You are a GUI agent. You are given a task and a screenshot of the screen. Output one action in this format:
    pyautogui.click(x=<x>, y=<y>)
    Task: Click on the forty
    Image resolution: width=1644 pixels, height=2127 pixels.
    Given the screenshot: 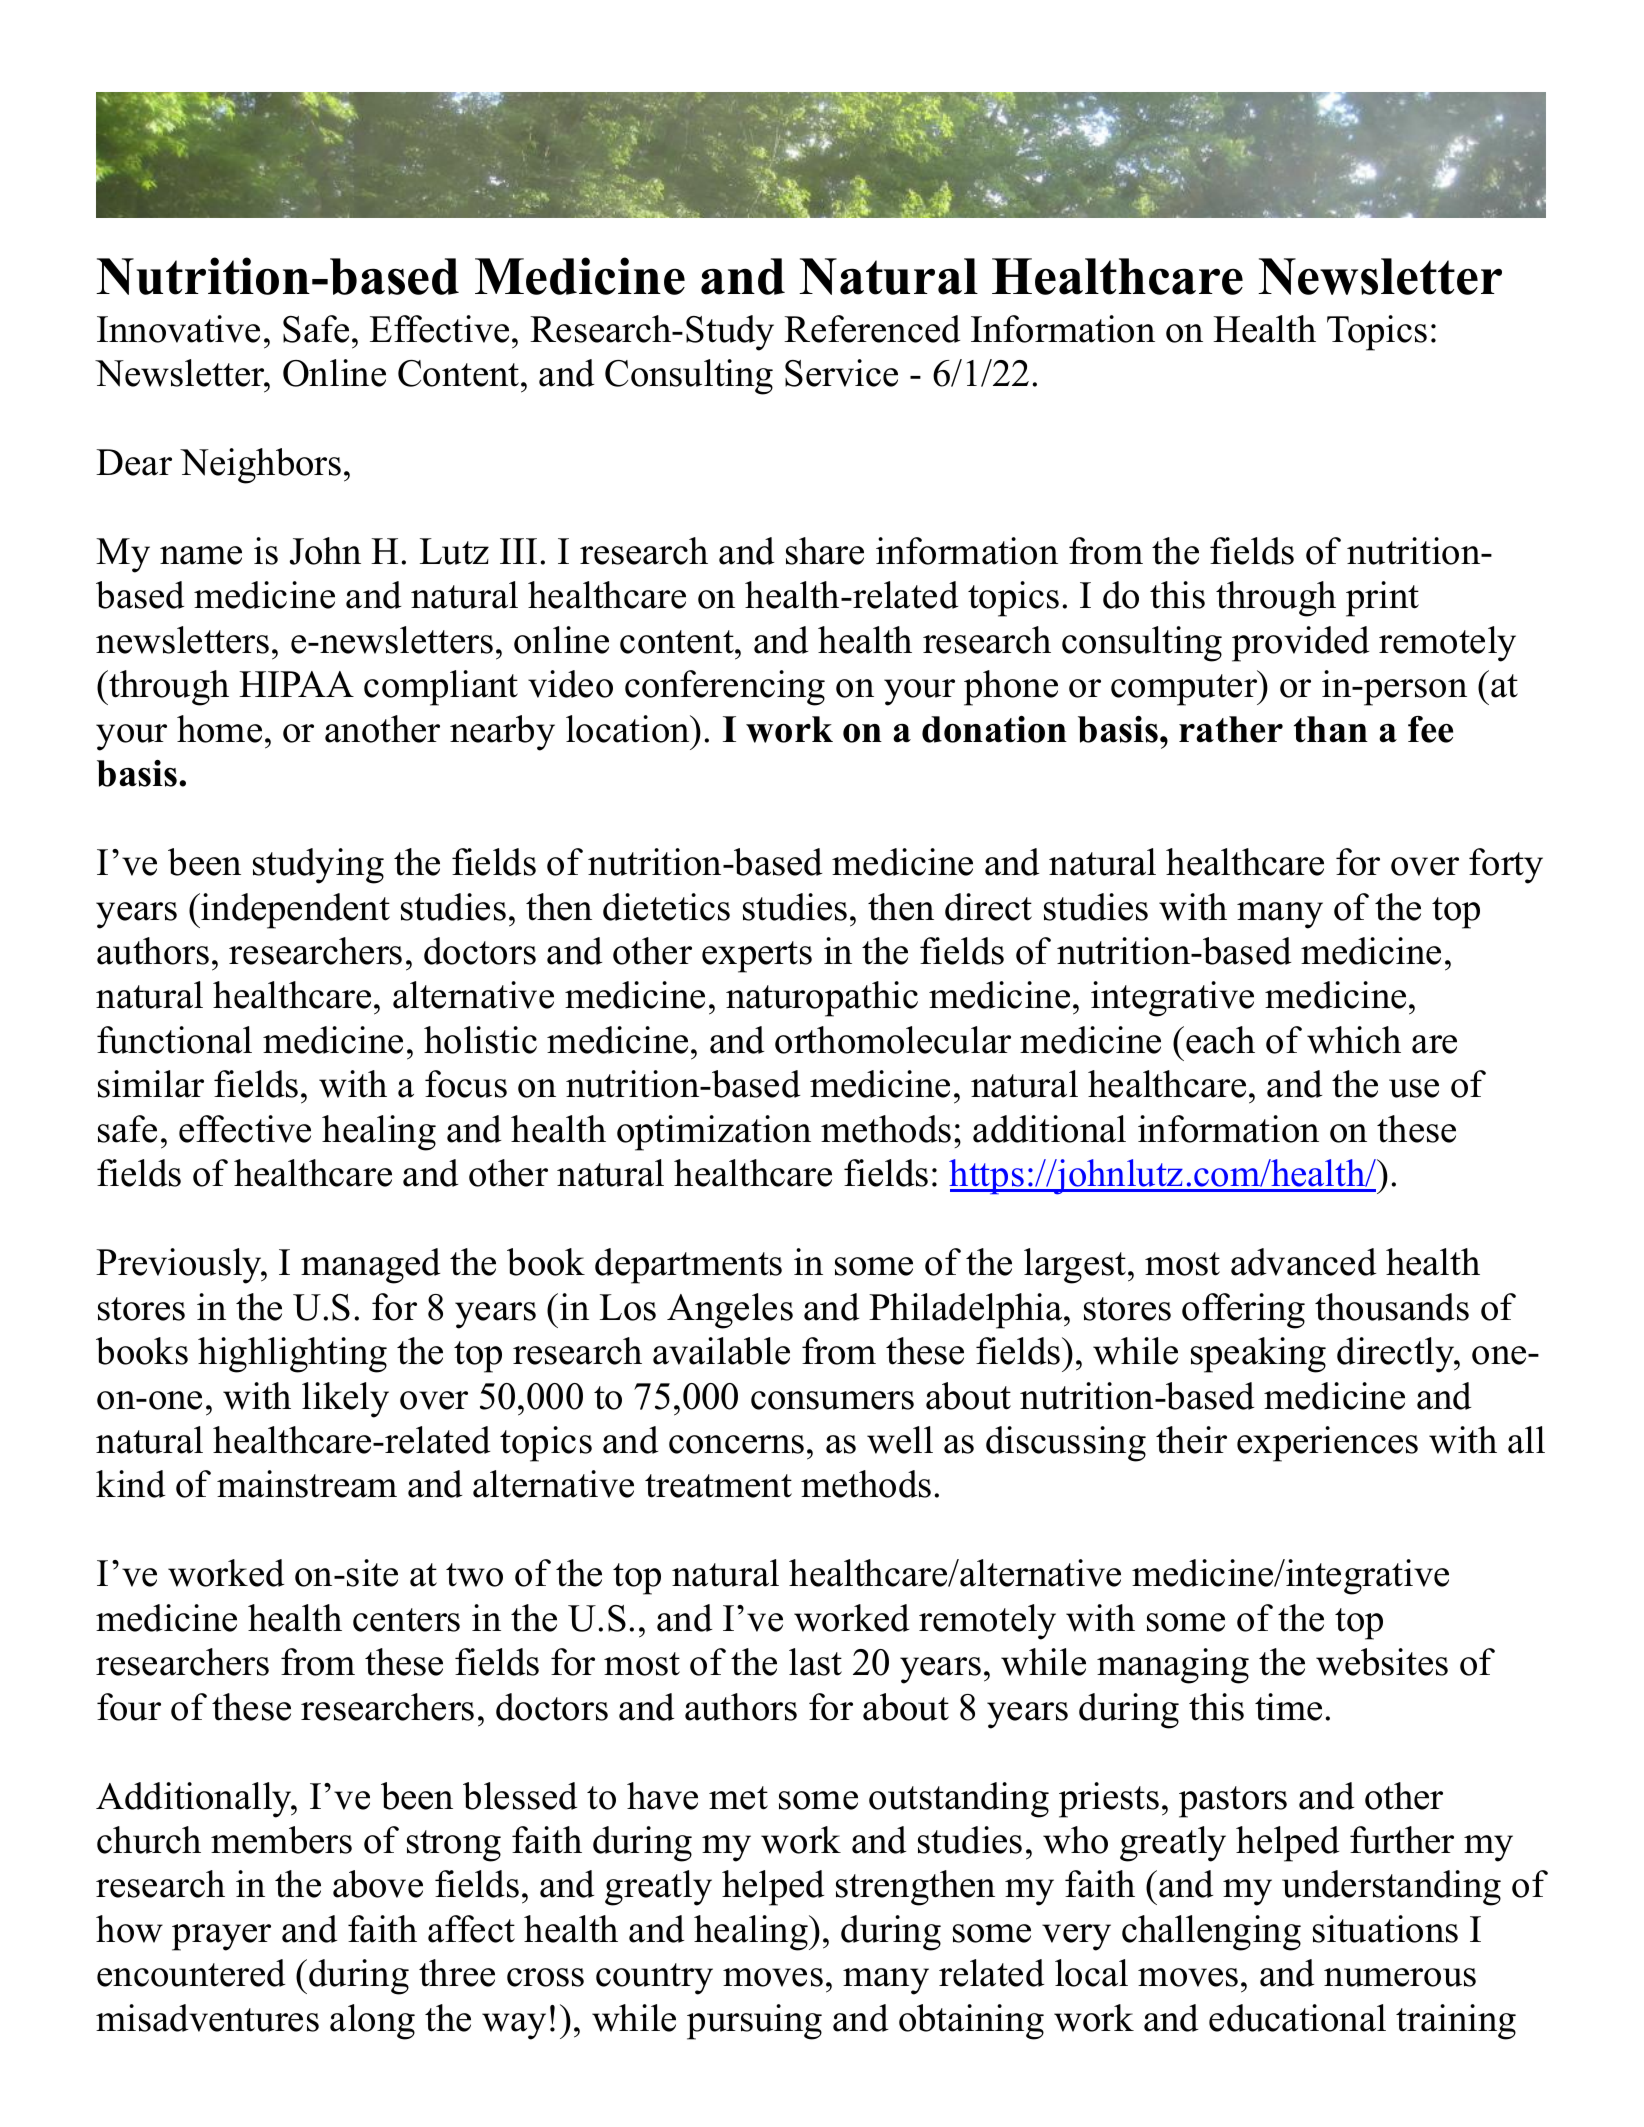 What is the action you would take?
    pyautogui.click(x=1506, y=866)
